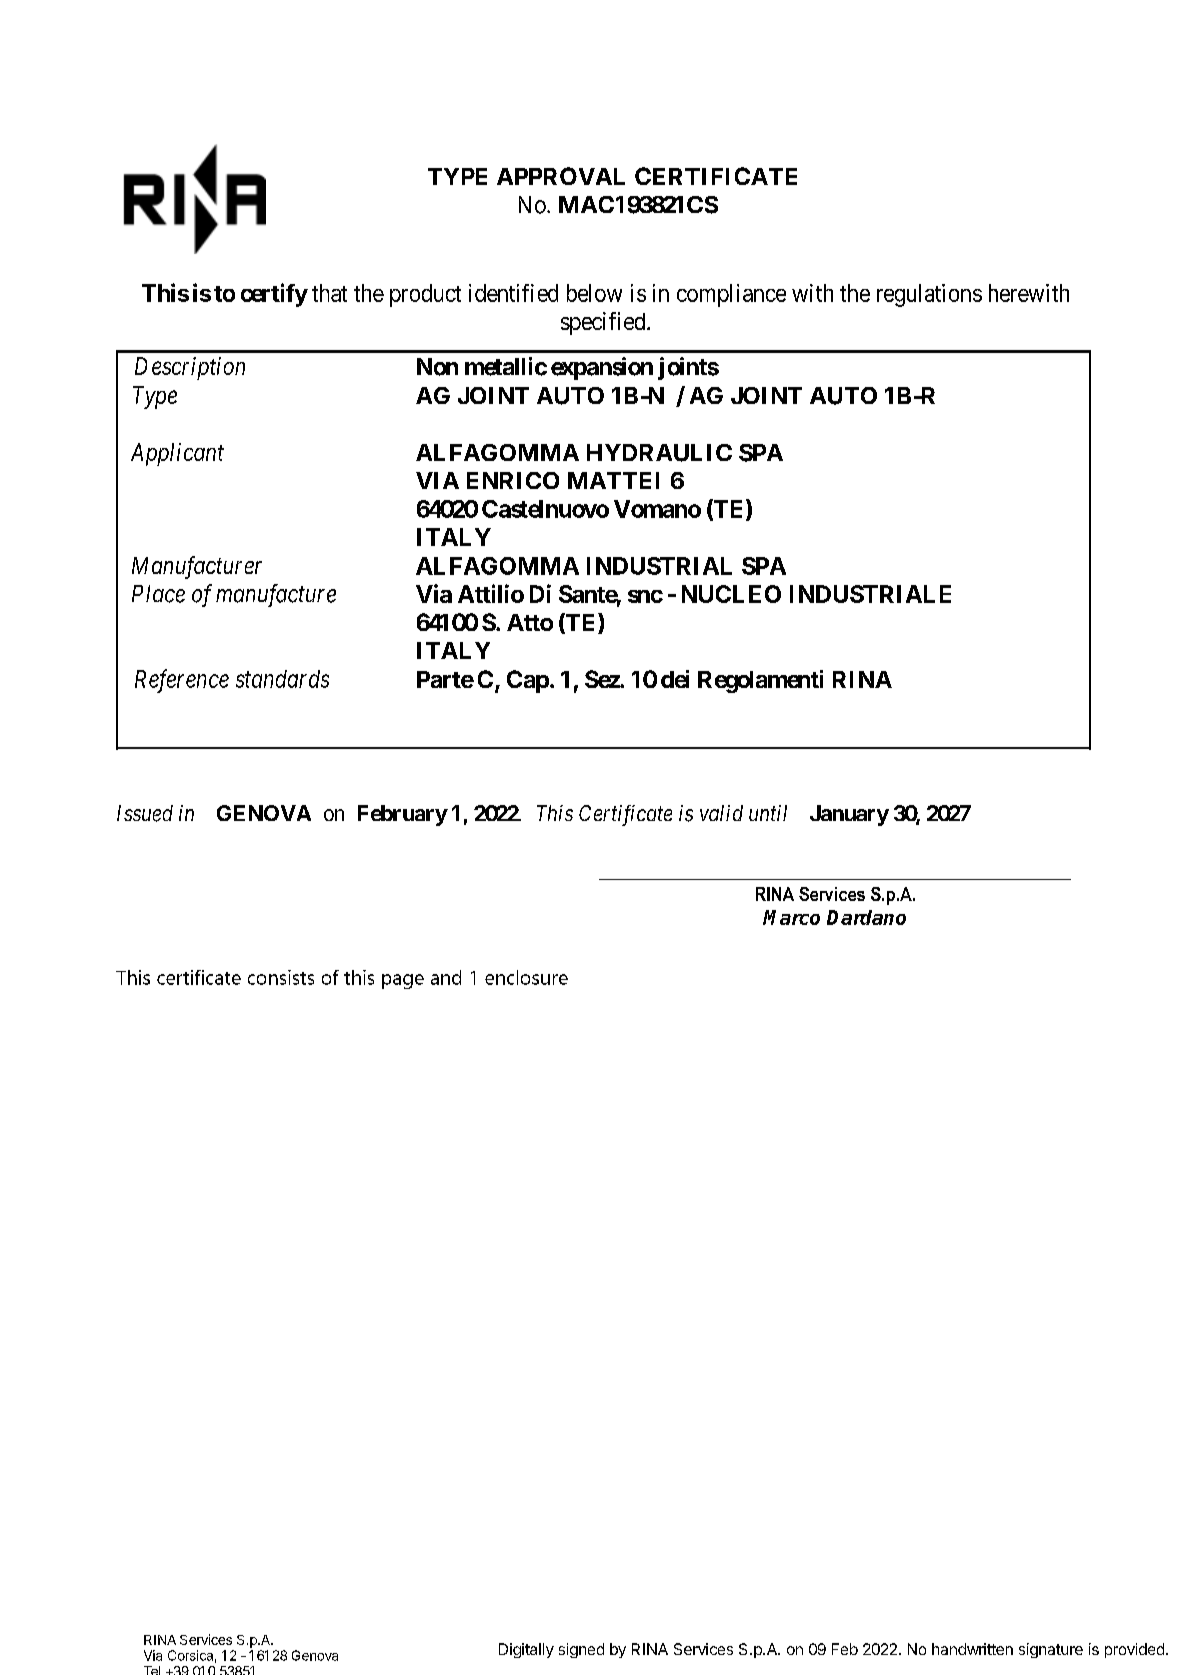  Describe the element at coordinates (731, 295) in the page. I see `compliance` at that location.
